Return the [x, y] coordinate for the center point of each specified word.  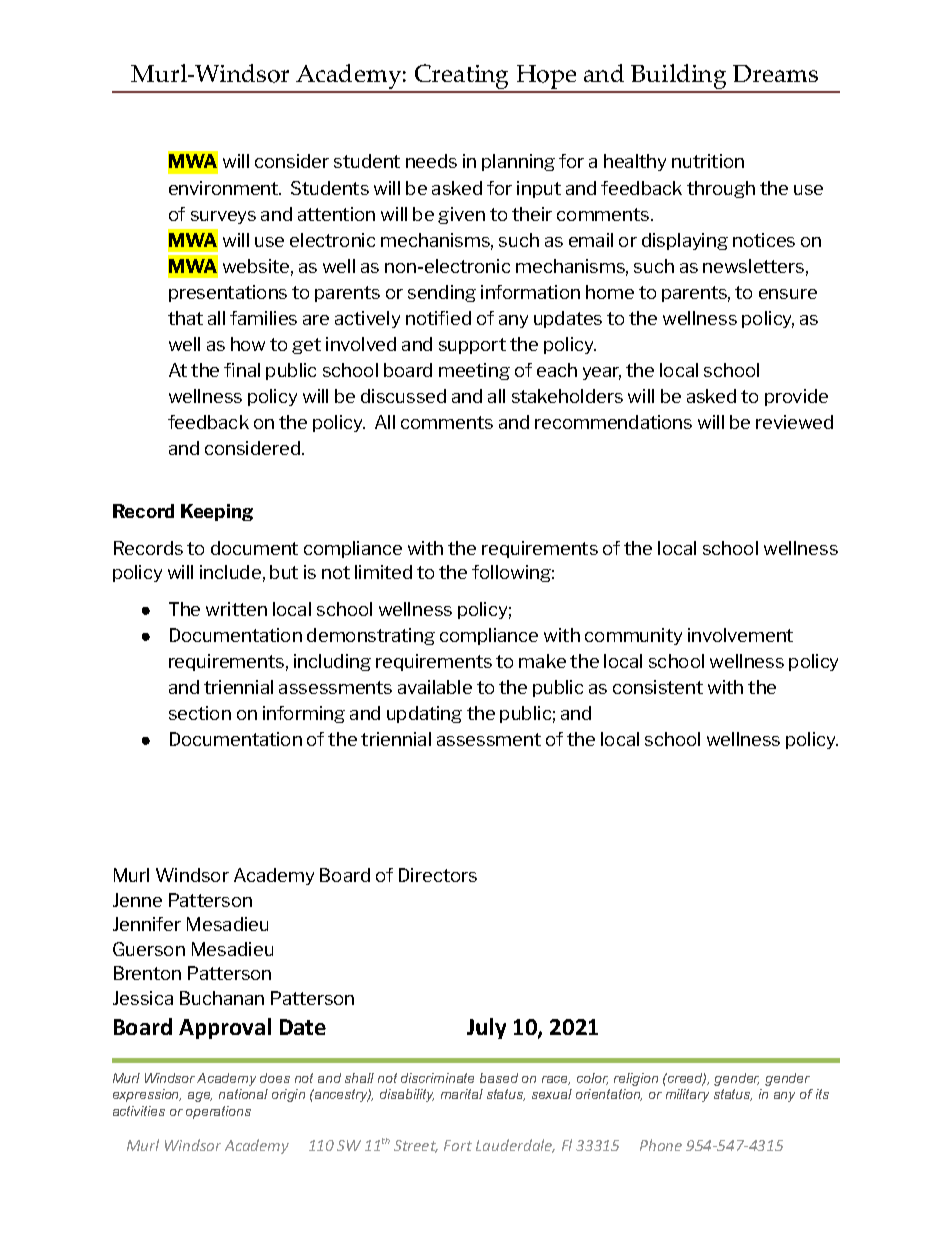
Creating [462, 78]
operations [218, 1112]
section [200, 713]
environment [225, 188]
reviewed [794, 422]
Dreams [775, 73]
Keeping [217, 512]
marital [462, 1094]
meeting [474, 371]
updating [424, 714]
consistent [658, 687]
